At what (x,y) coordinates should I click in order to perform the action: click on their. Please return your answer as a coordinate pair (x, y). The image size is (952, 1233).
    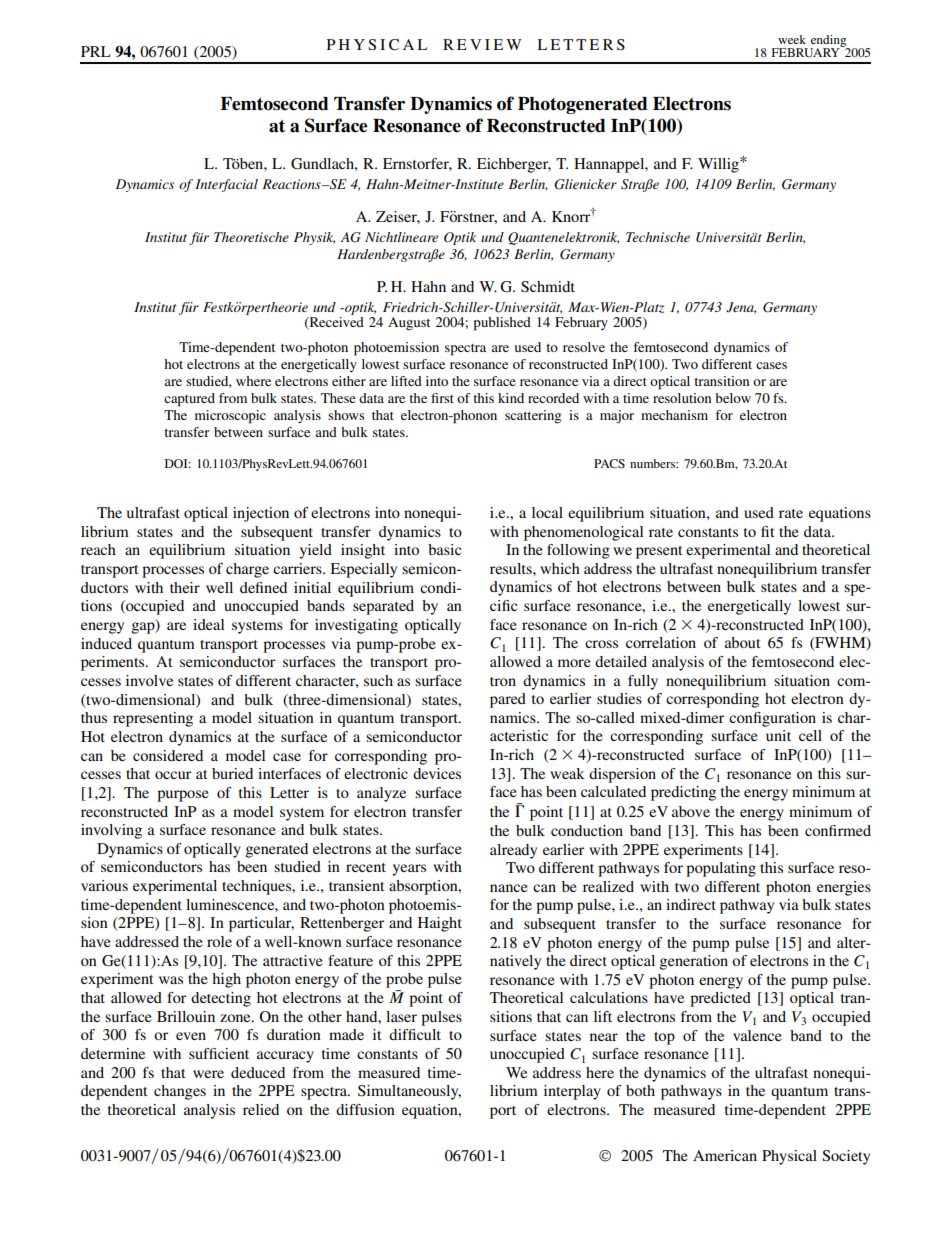
    Looking at the image, I should click on (185, 587).
